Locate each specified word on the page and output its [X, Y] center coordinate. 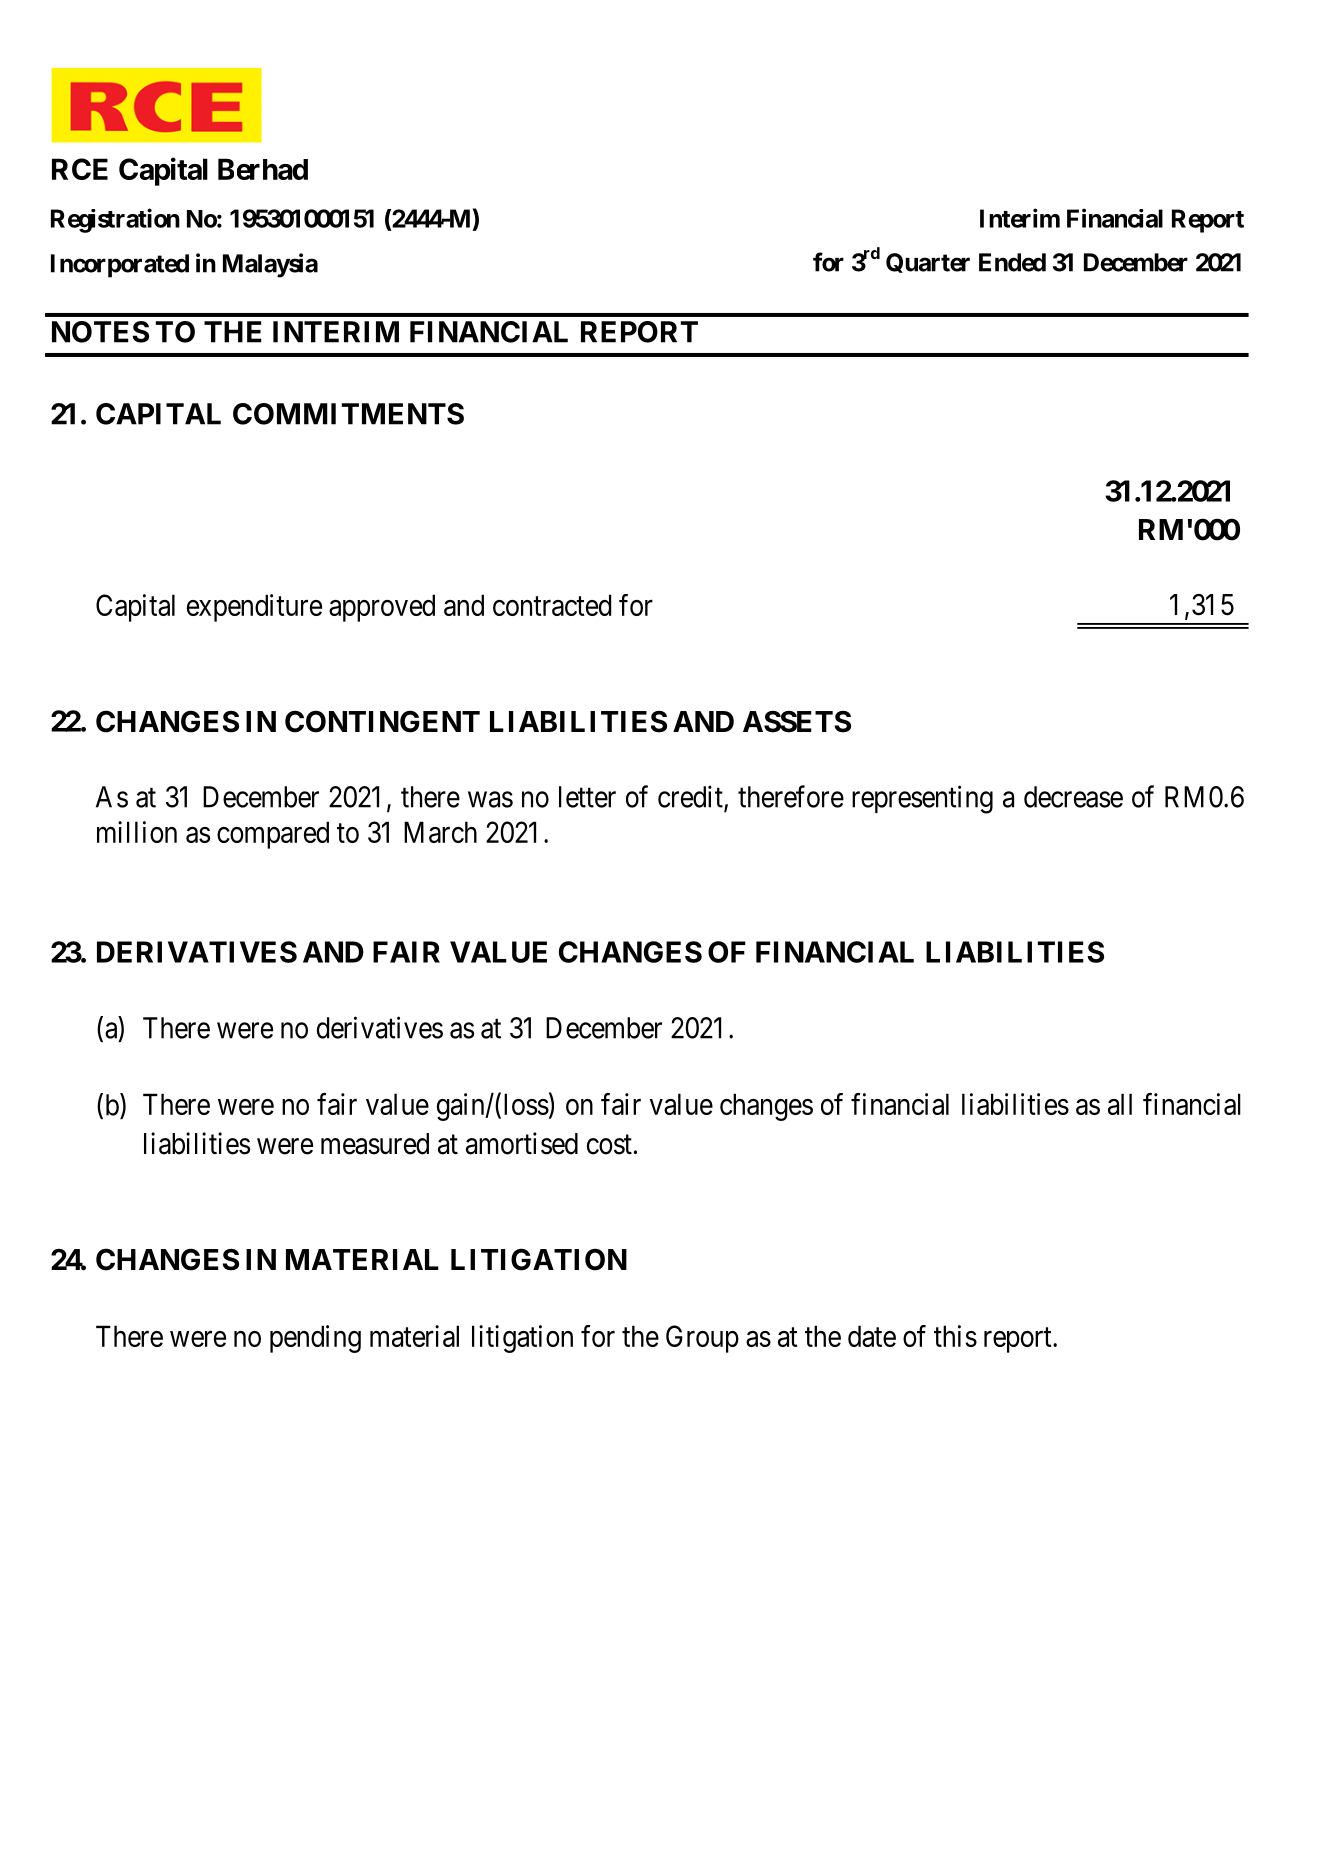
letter [587, 797]
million [137, 832]
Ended [1012, 262]
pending [315, 1339]
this [955, 1336]
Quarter [928, 263]
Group [702, 1339]
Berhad [263, 169]
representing [922, 799]
